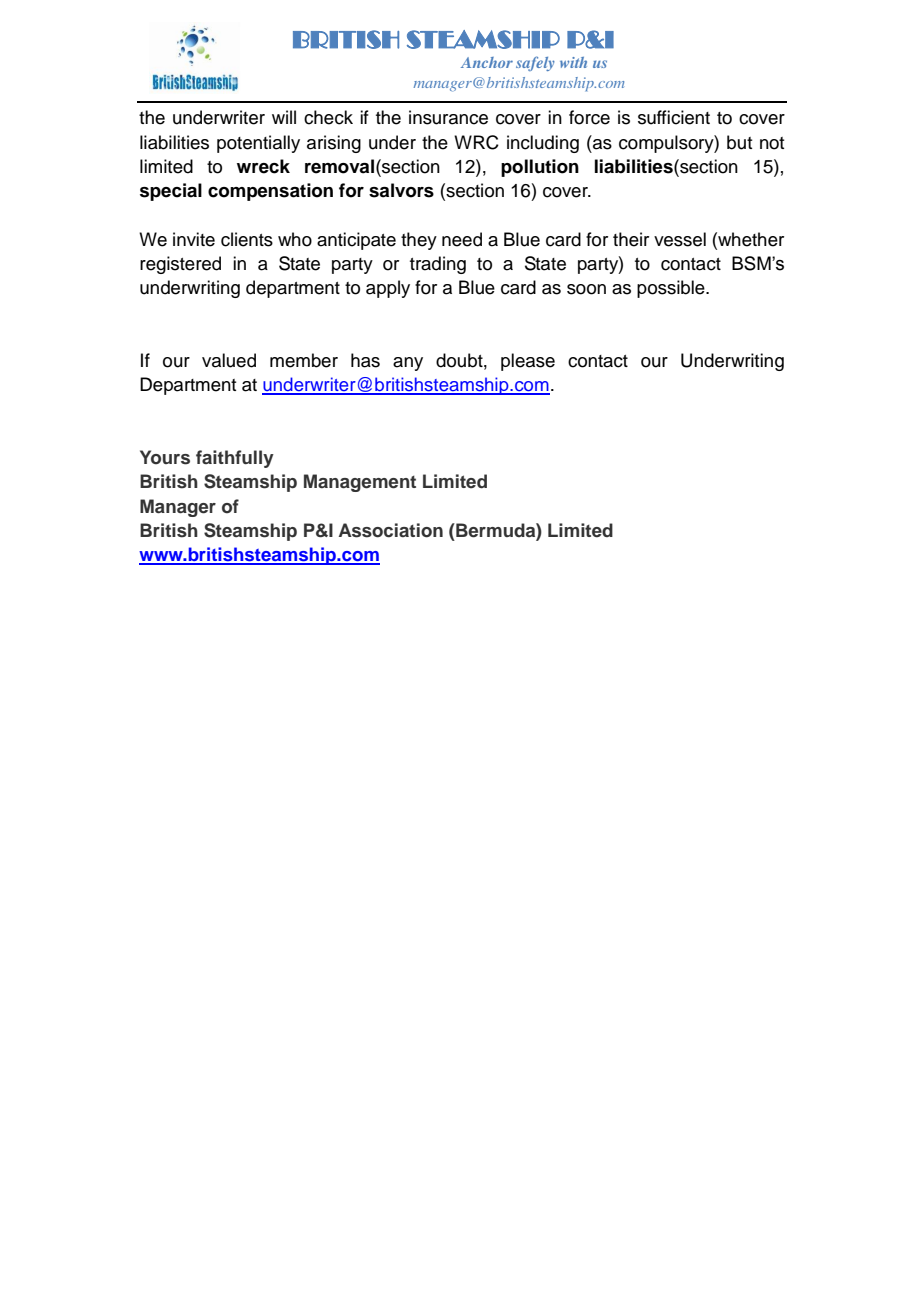 This screenshot has height=1308, width=924. I want to click on pollution, so click(540, 168).
